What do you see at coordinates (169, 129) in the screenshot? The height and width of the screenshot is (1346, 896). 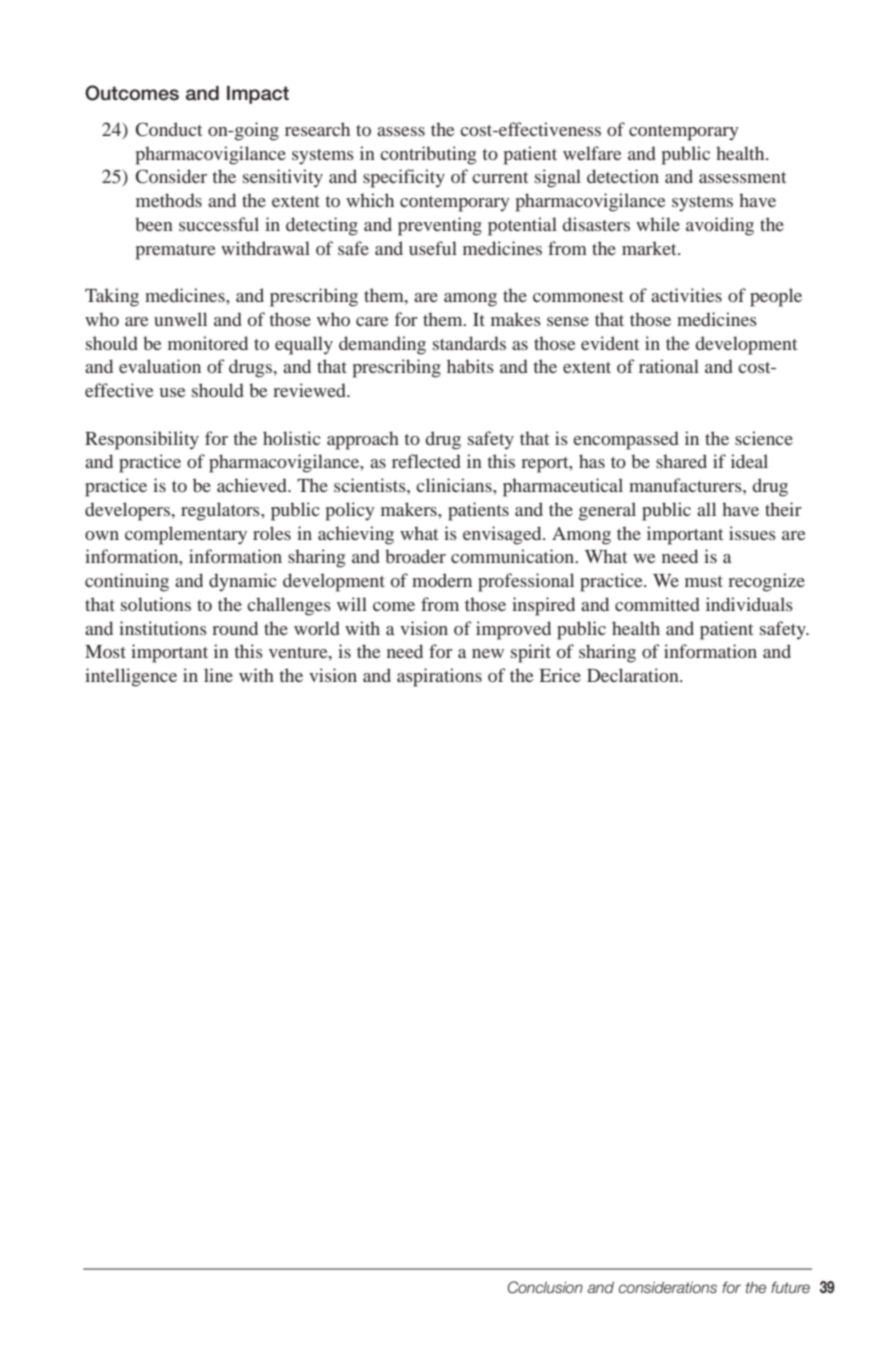 I see `Conduct` at bounding box center [169, 129].
